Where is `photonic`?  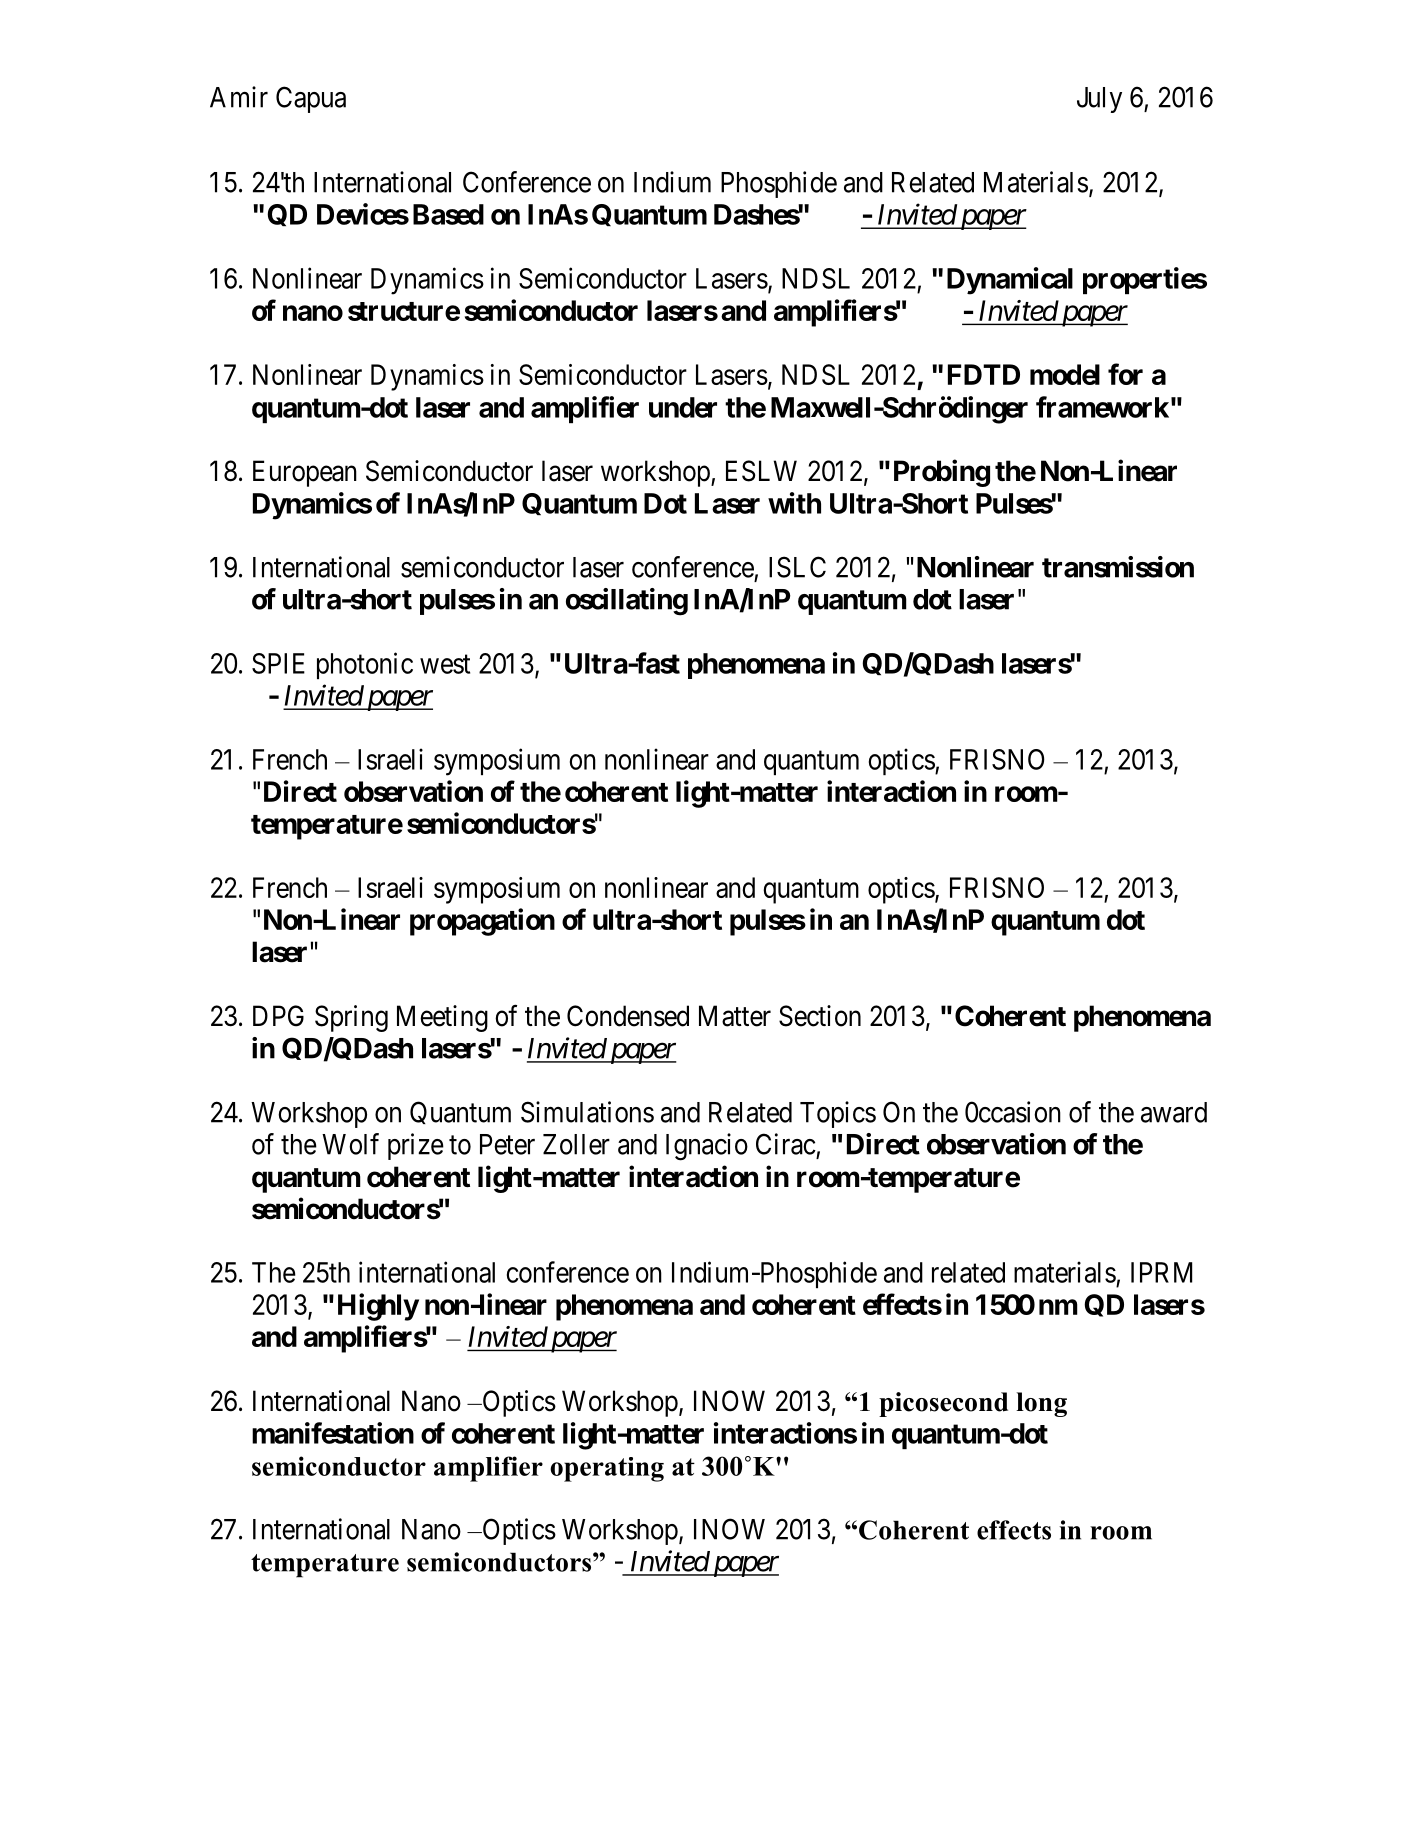
photonic is located at coordinates (365, 665).
